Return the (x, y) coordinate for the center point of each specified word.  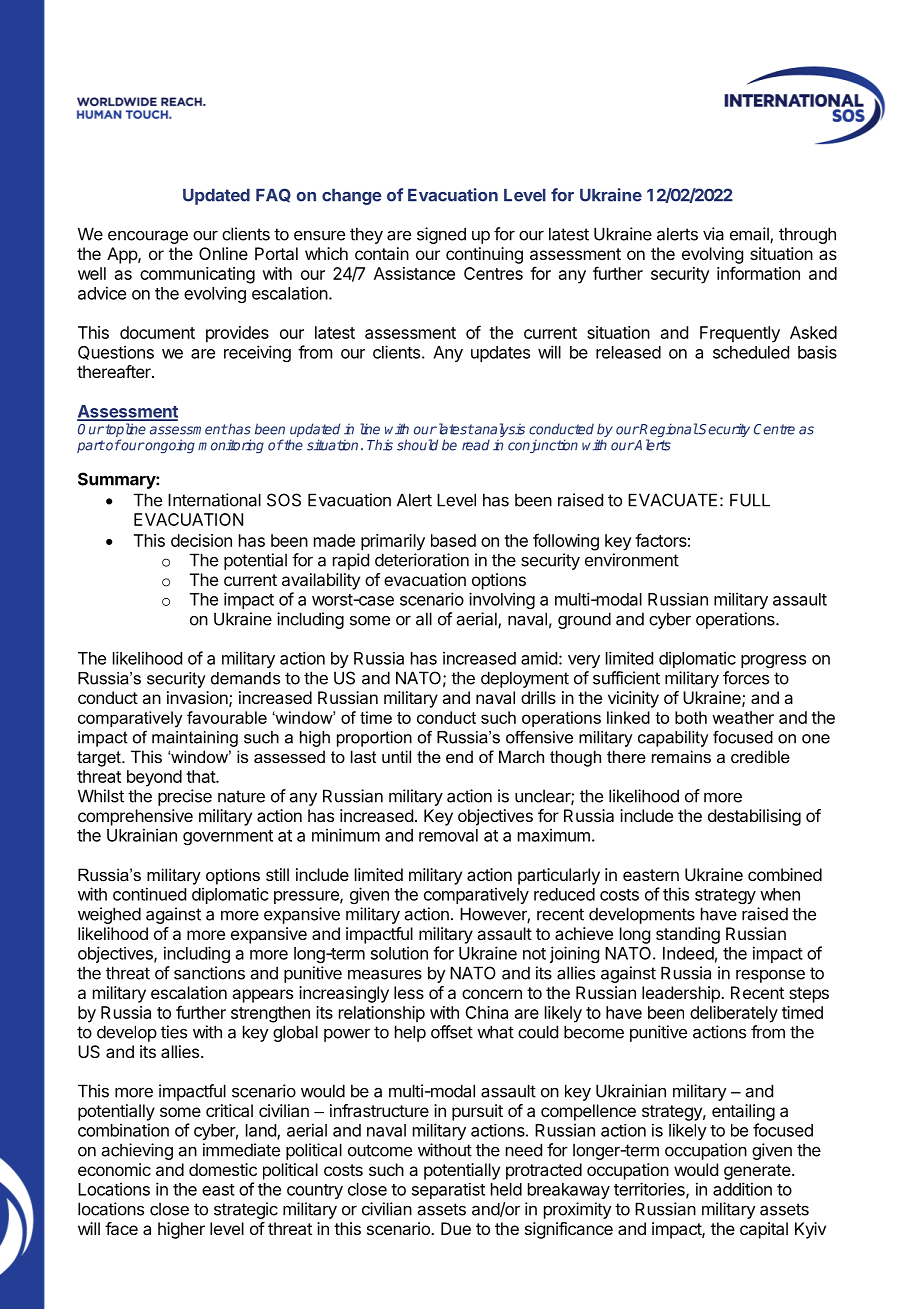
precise (185, 797)
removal (448, 835)
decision (201, 540)
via (713, 234)
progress (773, 661)
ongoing (169, 446)
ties (174, 1032)
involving (502, 600)
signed (441, 235)
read (476, 445)
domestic (223, 1169)
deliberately (734, 1014)
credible (760, 756)
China (486, 1012)
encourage (148, 237)
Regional (668, 431)
